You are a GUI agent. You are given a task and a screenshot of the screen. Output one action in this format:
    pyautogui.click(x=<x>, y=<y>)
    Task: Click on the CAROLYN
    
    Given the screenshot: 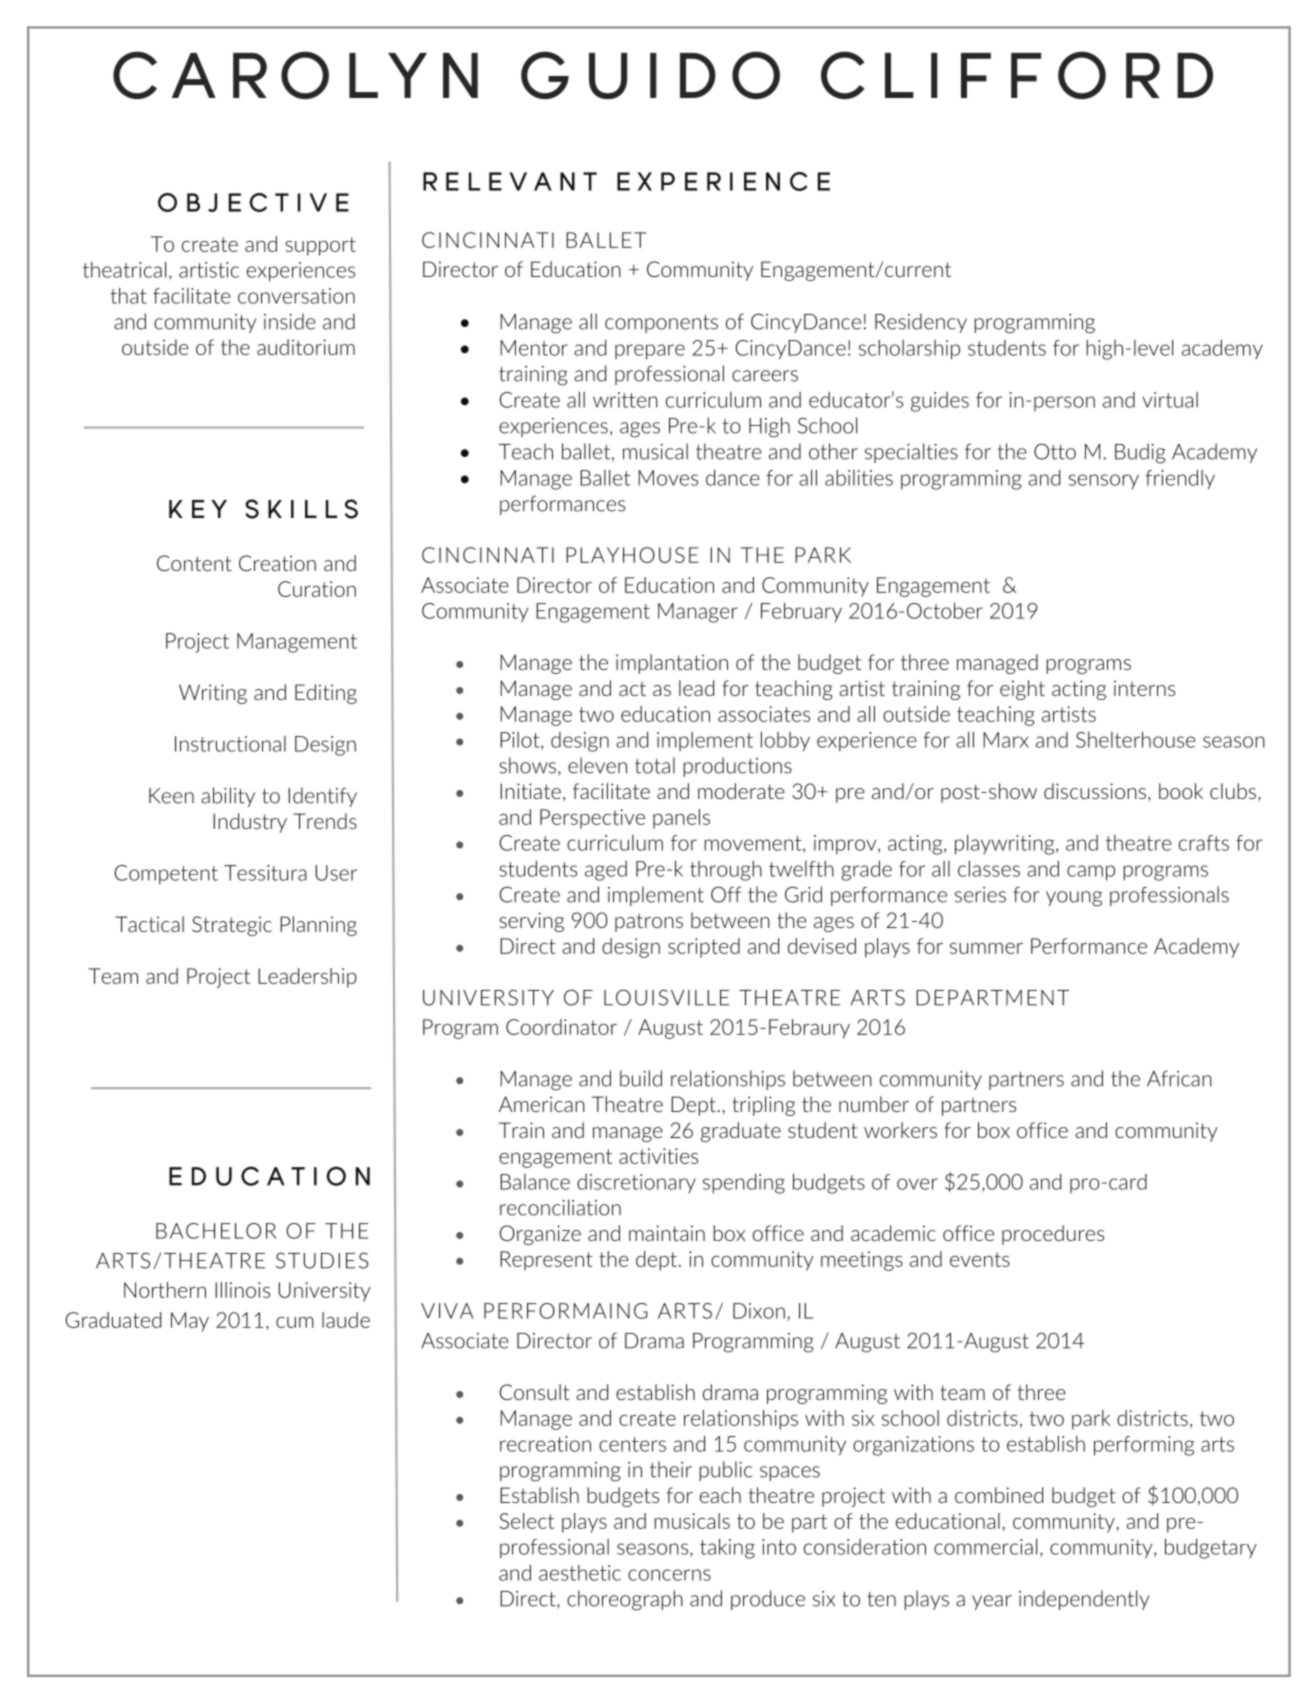 What is the action you would take?
    pyautogui.click(x=295, y=75)
